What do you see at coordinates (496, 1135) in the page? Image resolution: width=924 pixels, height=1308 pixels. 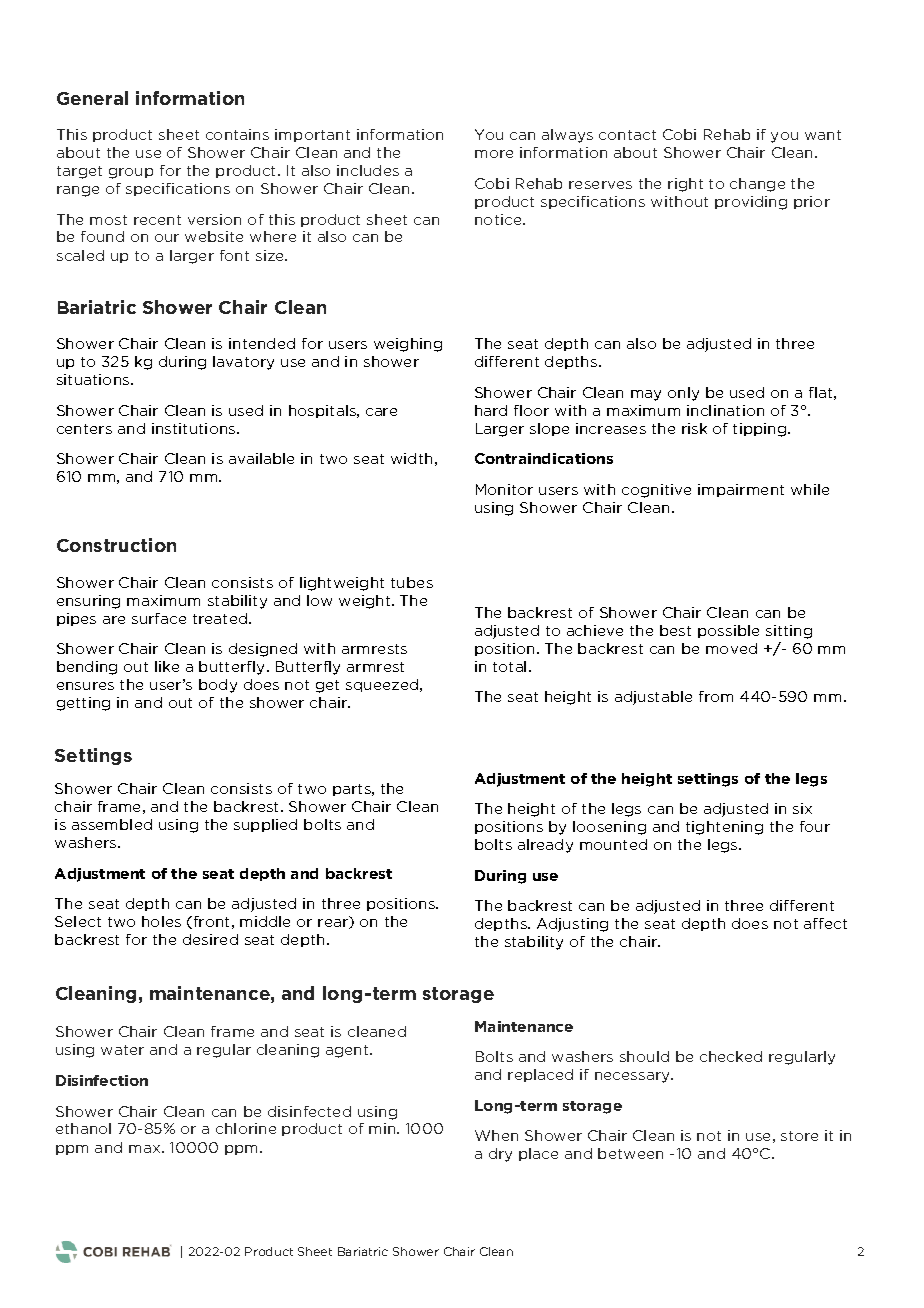 I see `When` at bounding box center [496, 1135].
